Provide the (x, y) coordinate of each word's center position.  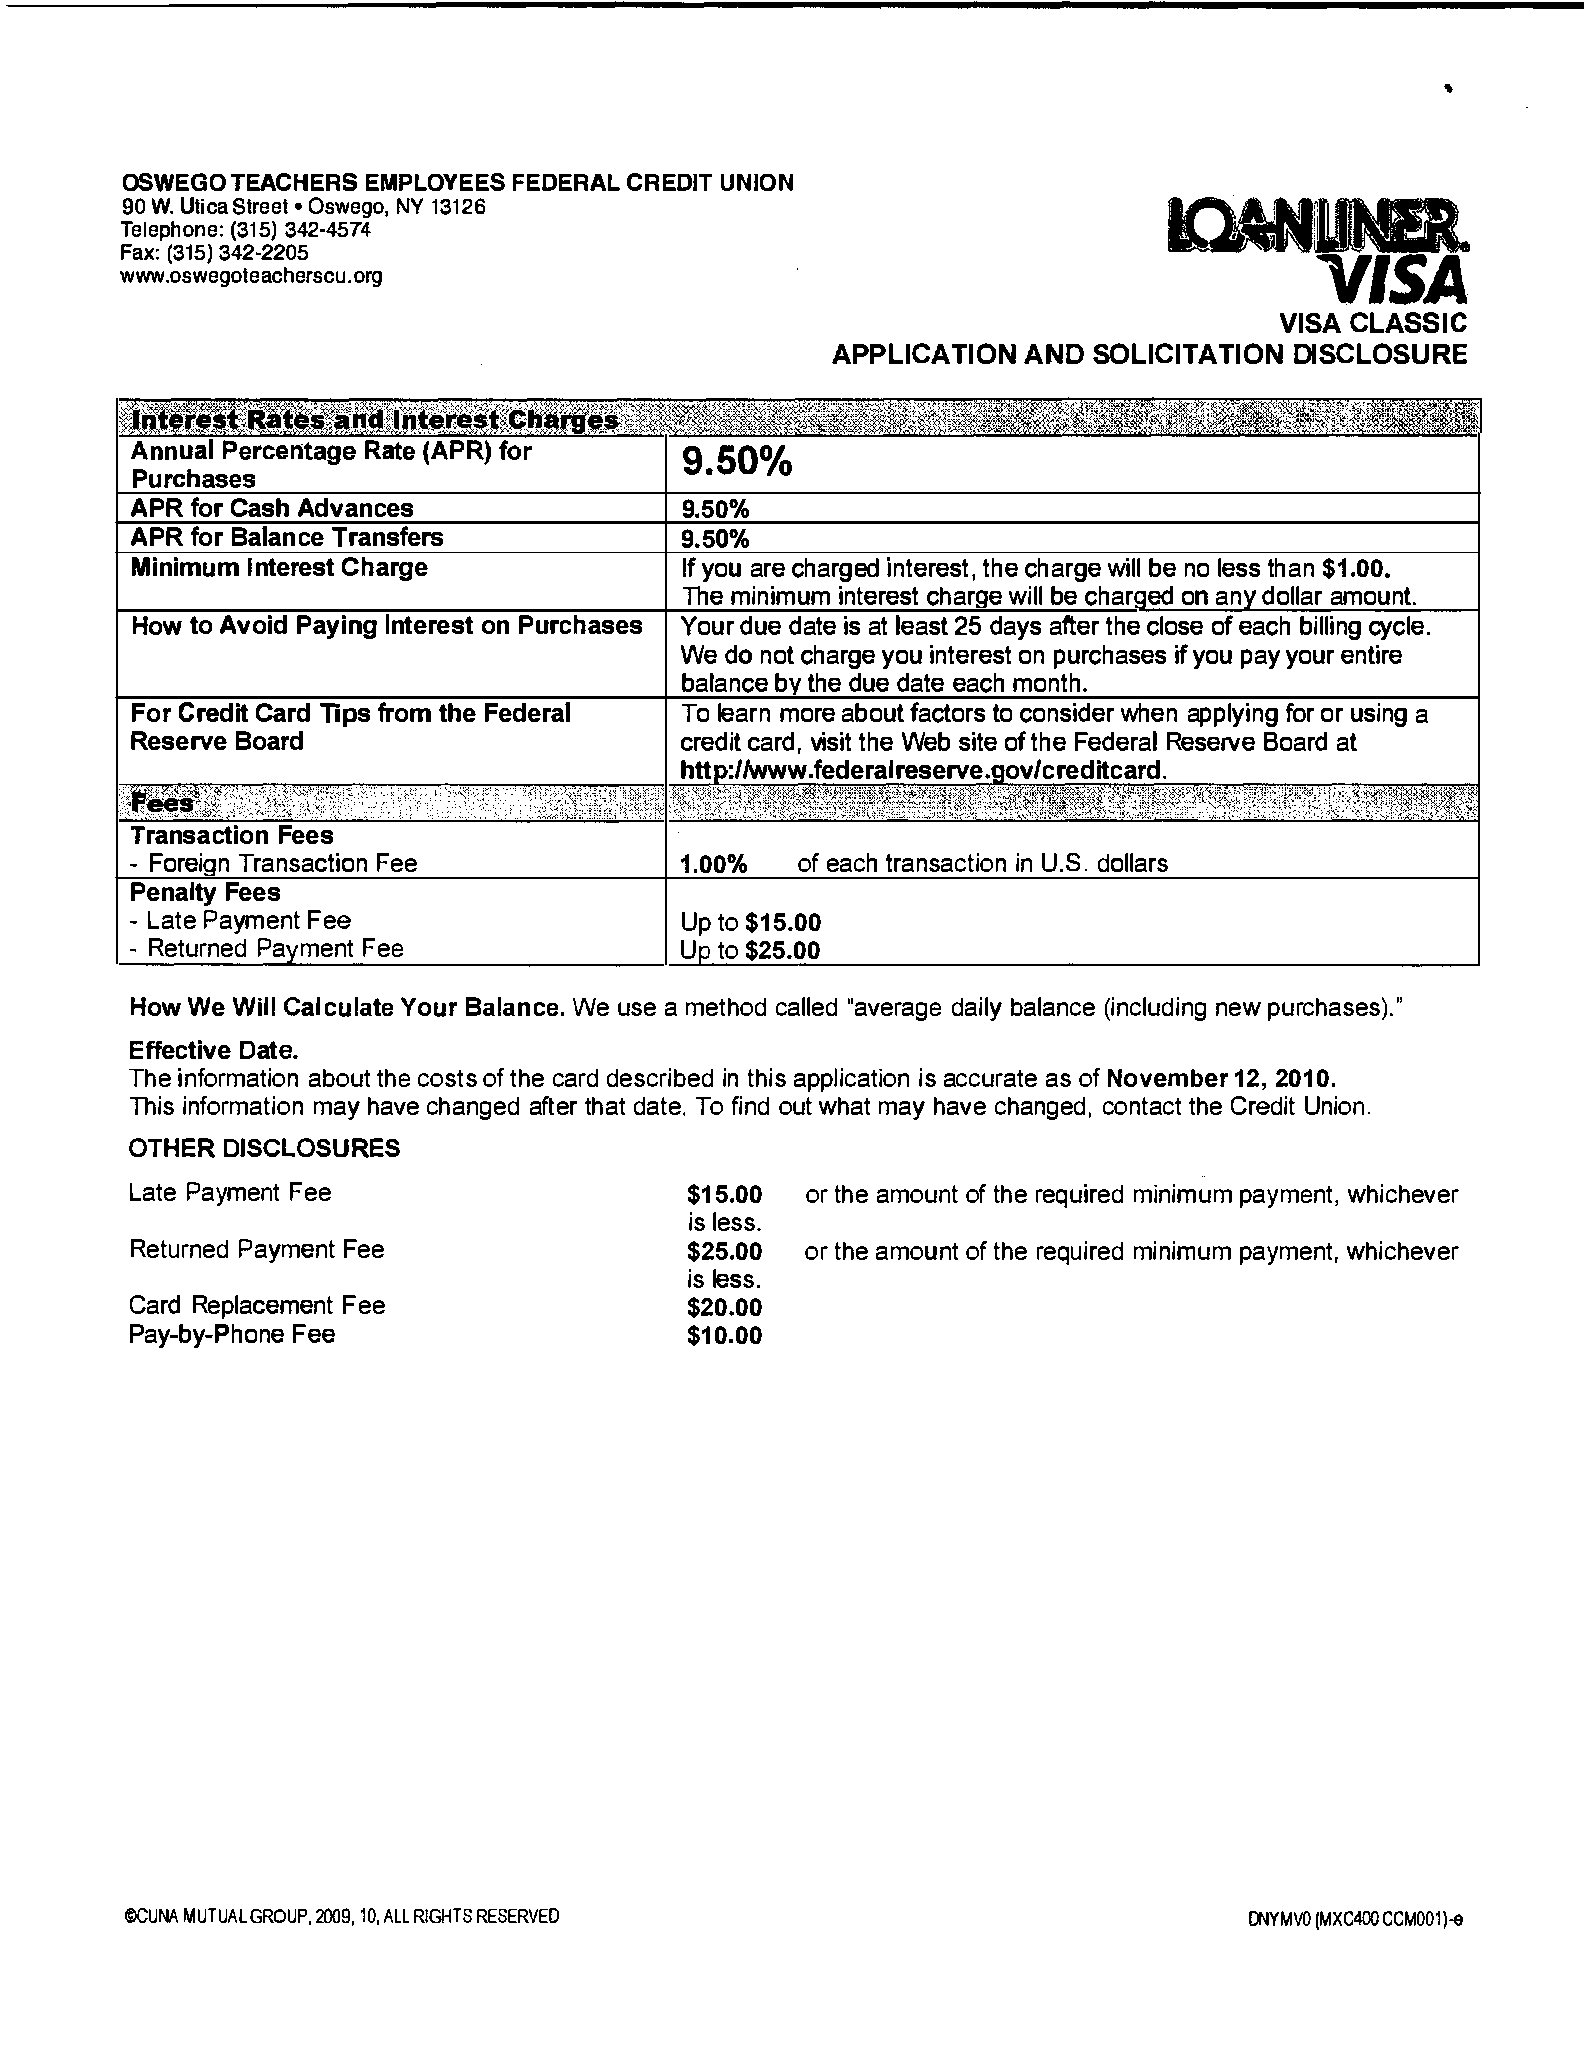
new (1238, 1009)
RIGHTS (443, 1915)
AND (1054, 354)
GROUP (278, 1916)
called (806, 1006)
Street (260, 206)
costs (447, 1078)
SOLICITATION (1188, 353)
